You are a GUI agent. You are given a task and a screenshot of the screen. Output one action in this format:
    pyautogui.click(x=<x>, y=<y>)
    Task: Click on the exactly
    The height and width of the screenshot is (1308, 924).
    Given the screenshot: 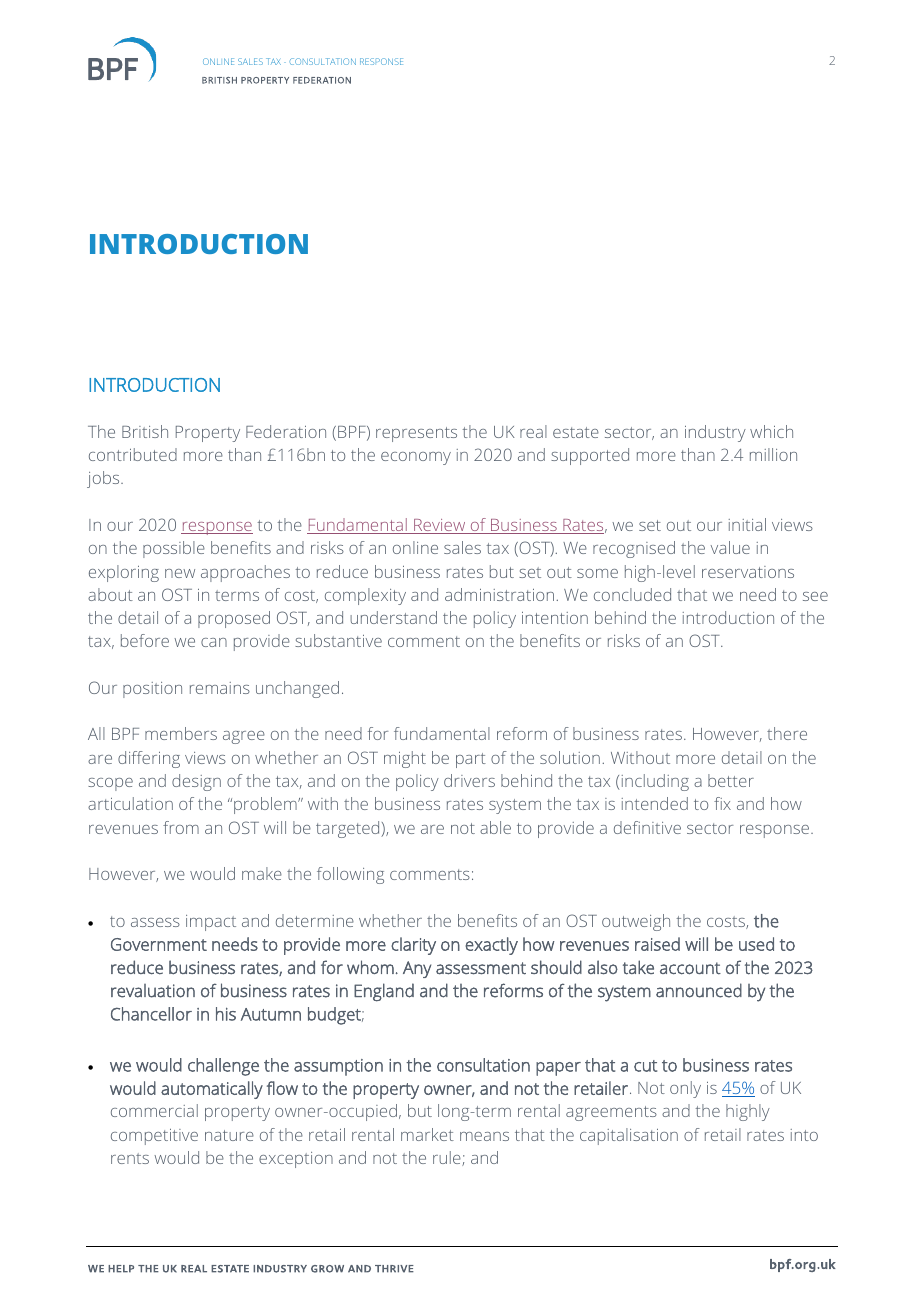 What is the action you would take?
    pyautogui.click(x=491, y=946)
